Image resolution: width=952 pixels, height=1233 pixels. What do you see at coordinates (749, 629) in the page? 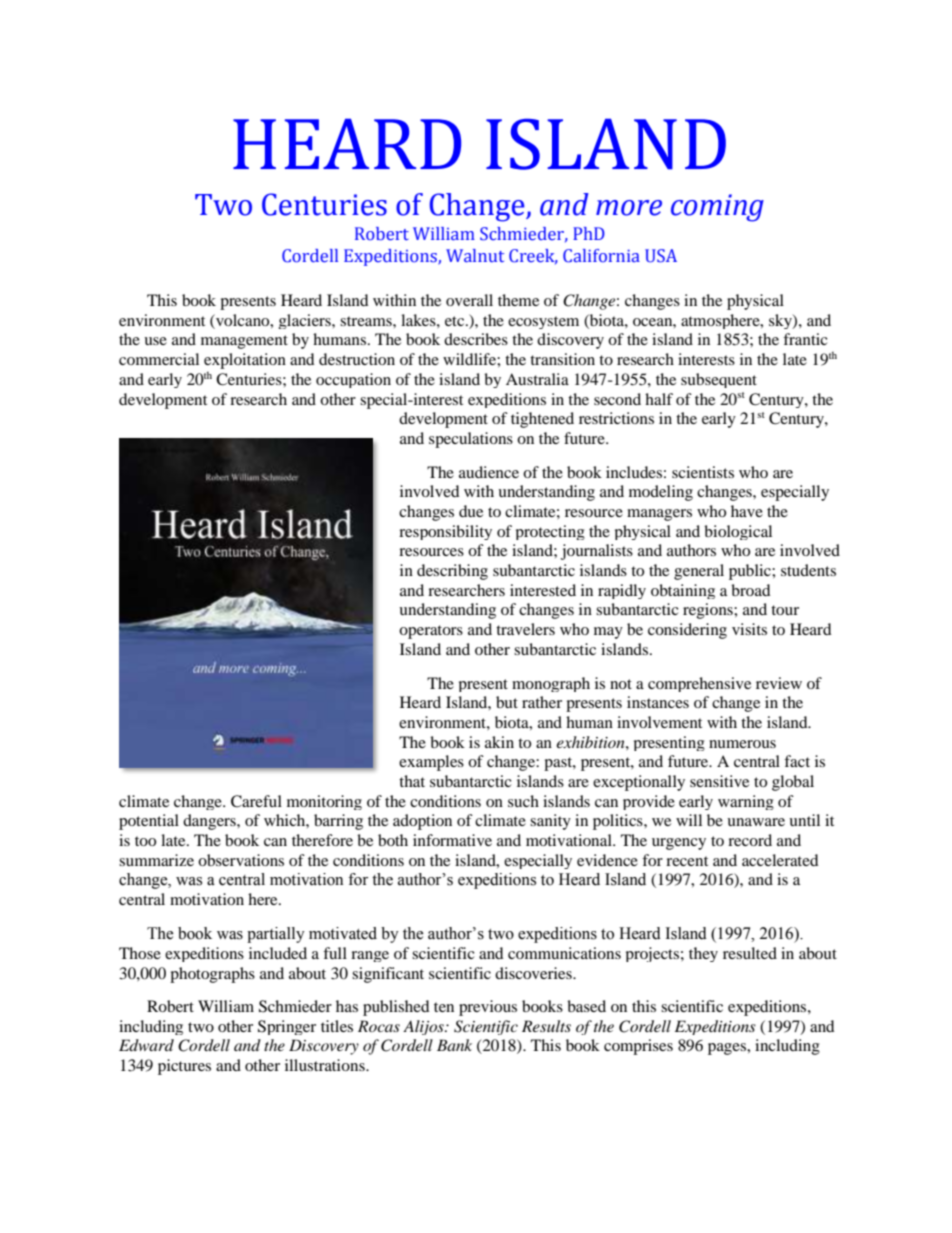
I see `visits` at bounding box center [749, 629].
